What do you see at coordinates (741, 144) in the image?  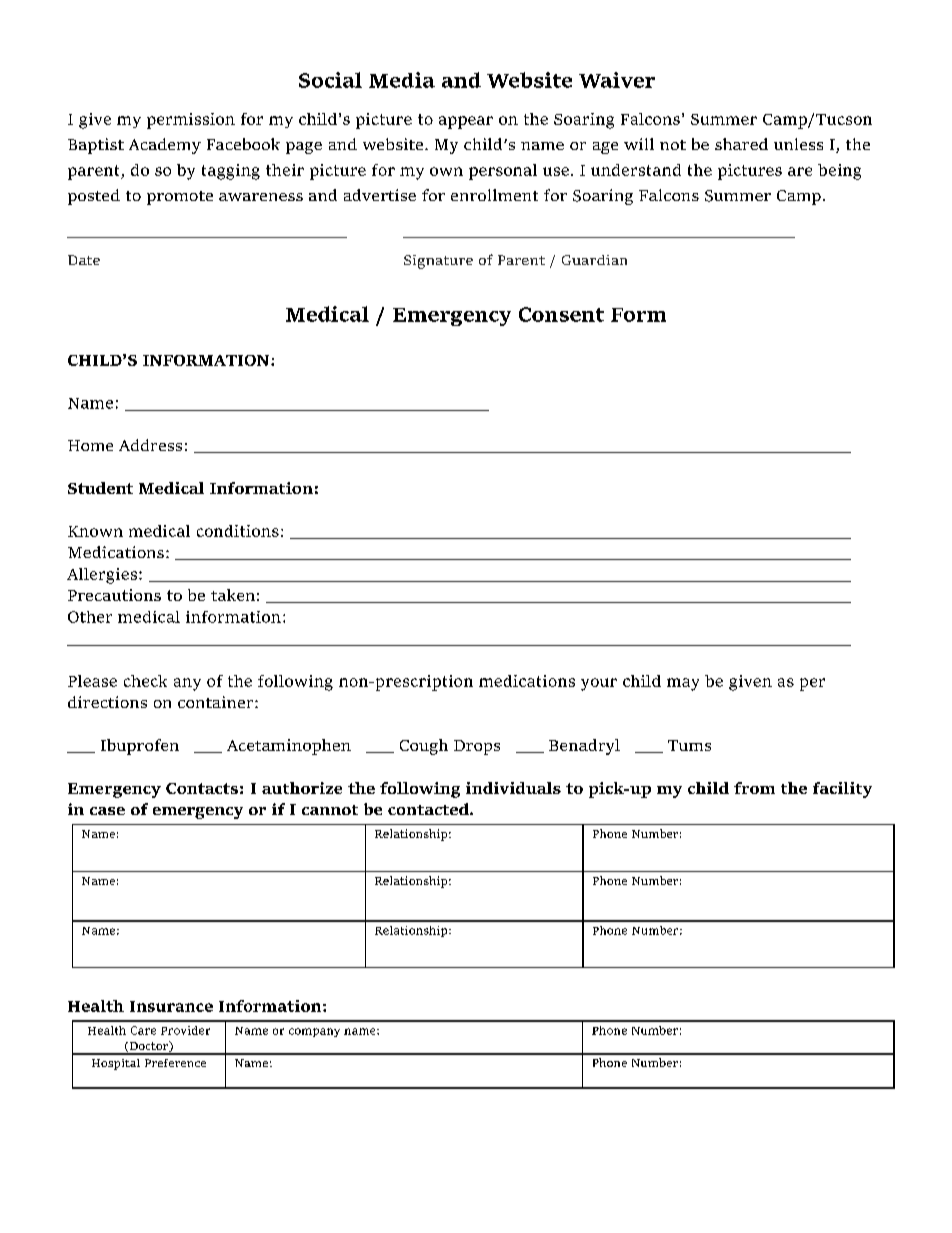 I see `shared` at bounding box center [741, 144].
